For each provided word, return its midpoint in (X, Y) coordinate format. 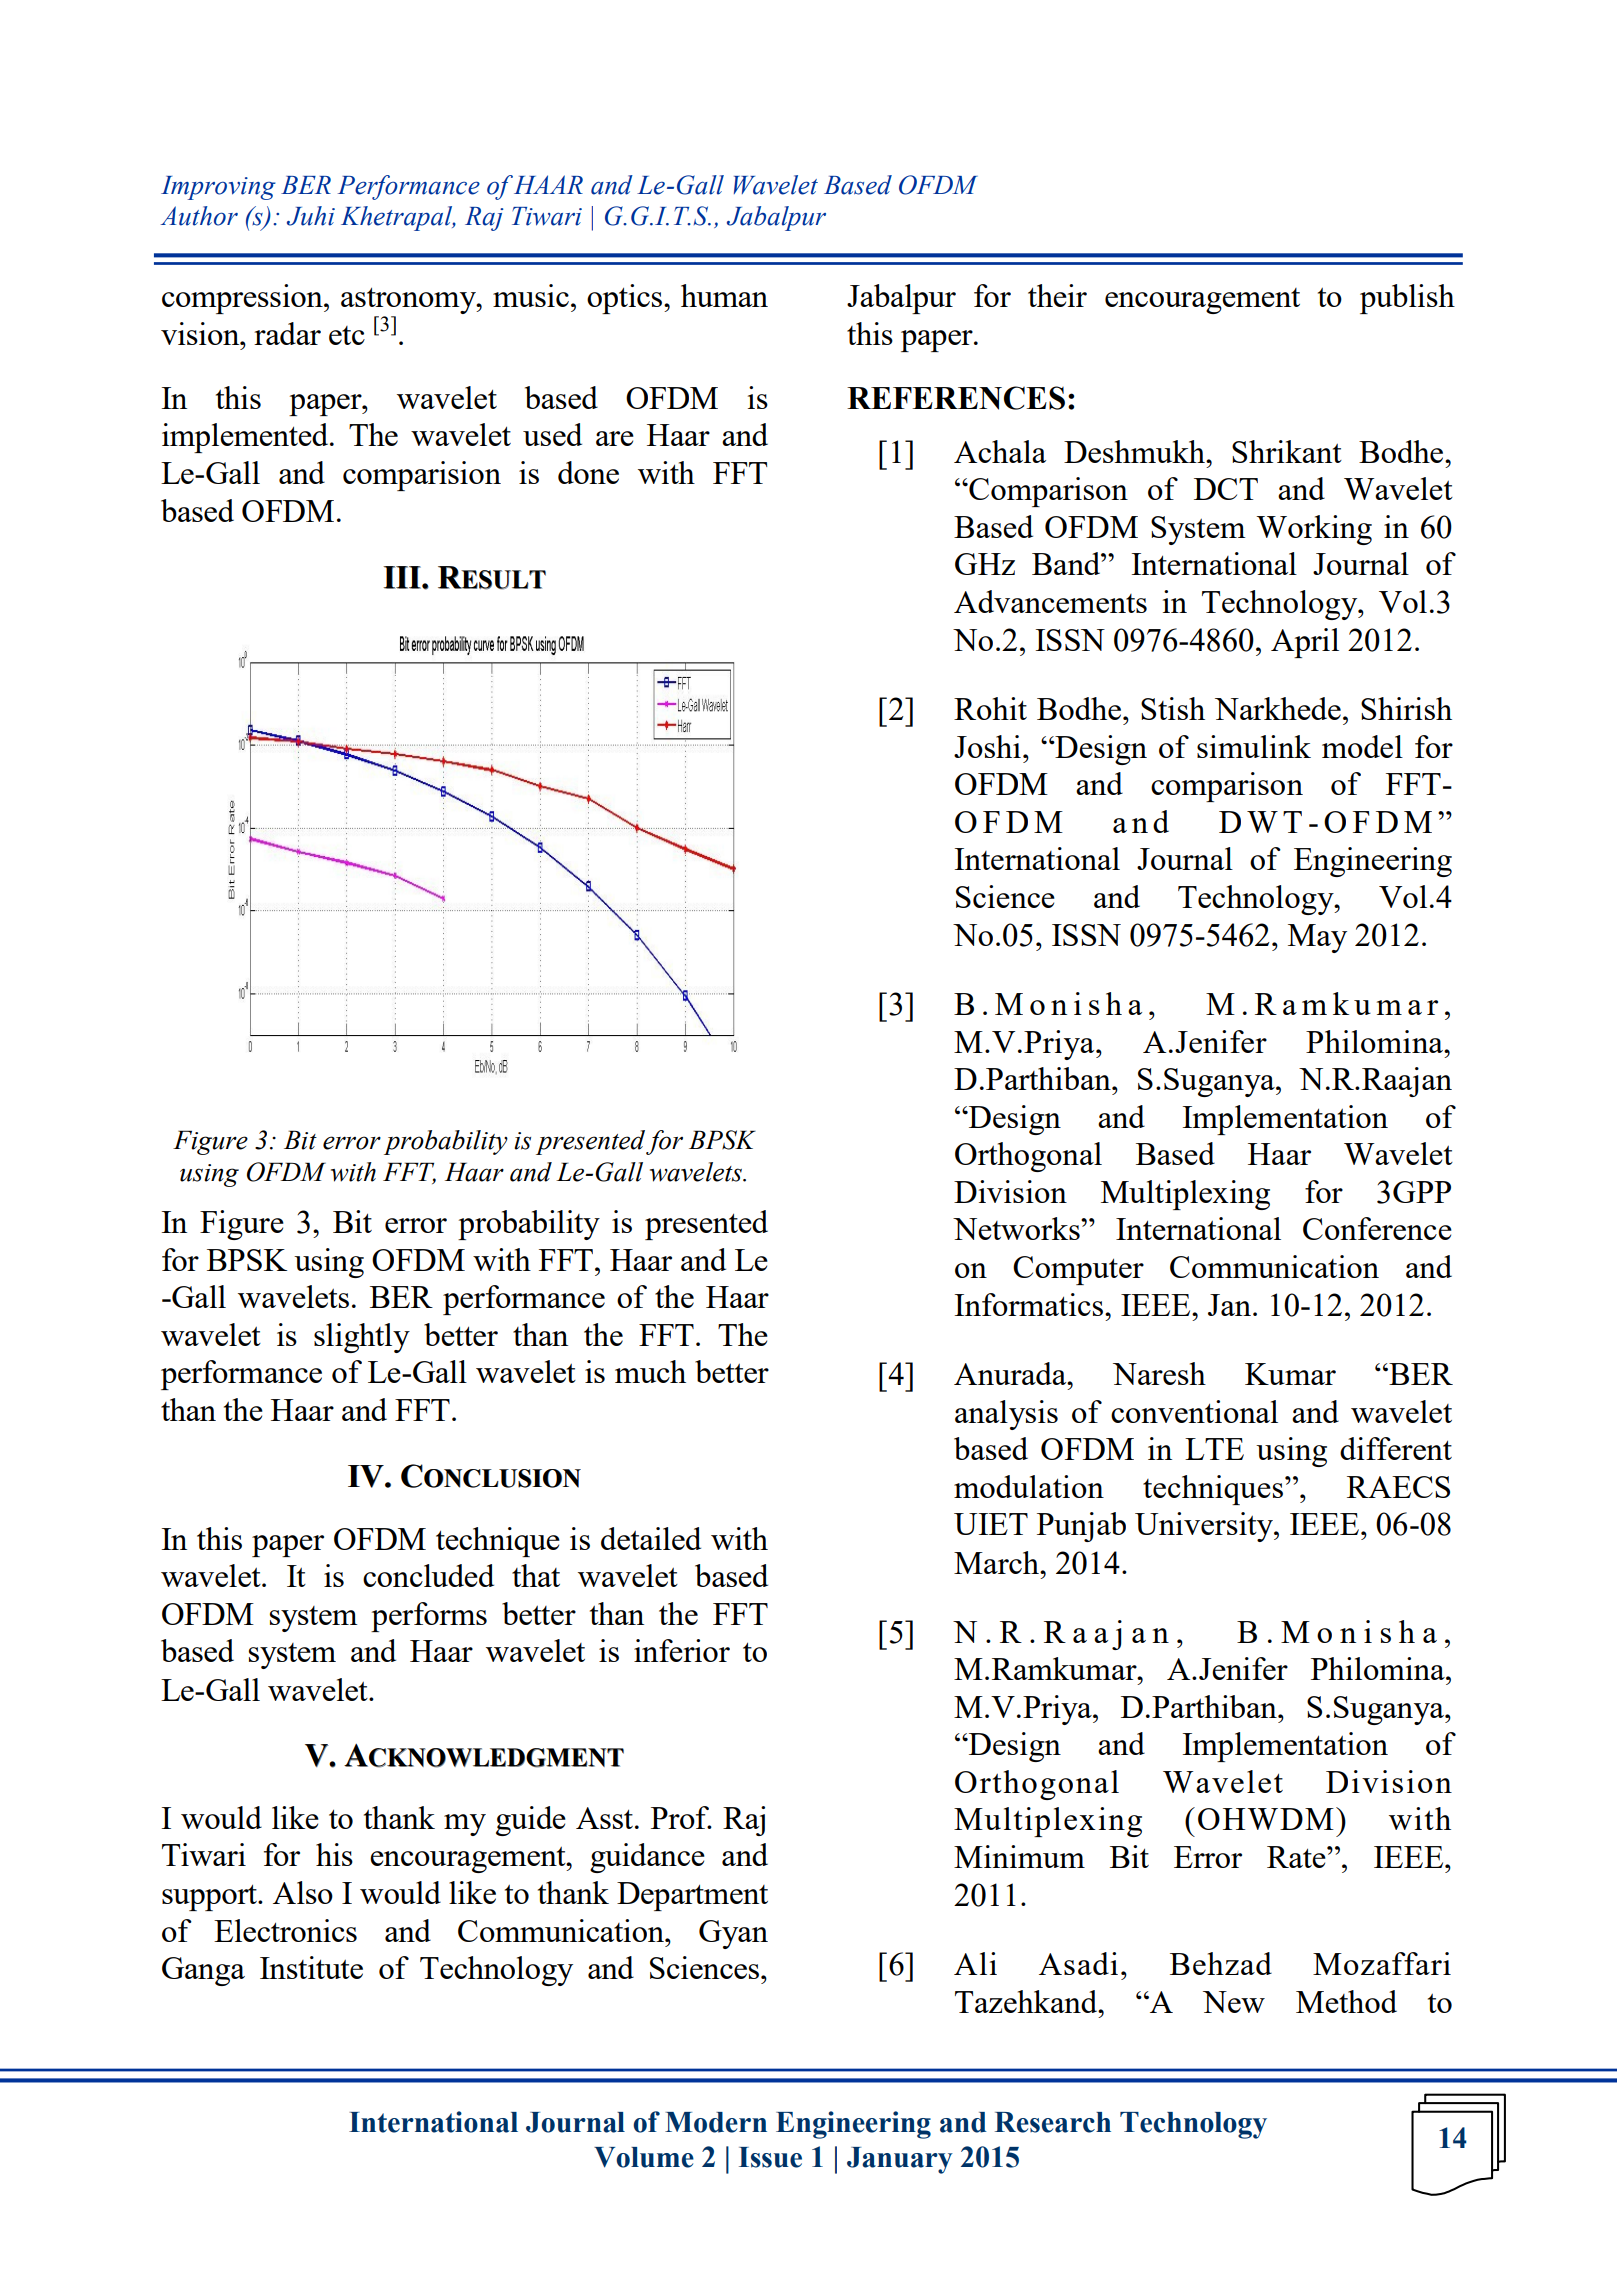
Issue (770, 2157)
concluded (428, 1575)
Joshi (987, 746)
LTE (1214, 1449)
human (724, 295)
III (402, 577)
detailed (651, 1538)
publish (1407, 299)
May (1317, 938)
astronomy (409, 300)
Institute (311, 1967)
